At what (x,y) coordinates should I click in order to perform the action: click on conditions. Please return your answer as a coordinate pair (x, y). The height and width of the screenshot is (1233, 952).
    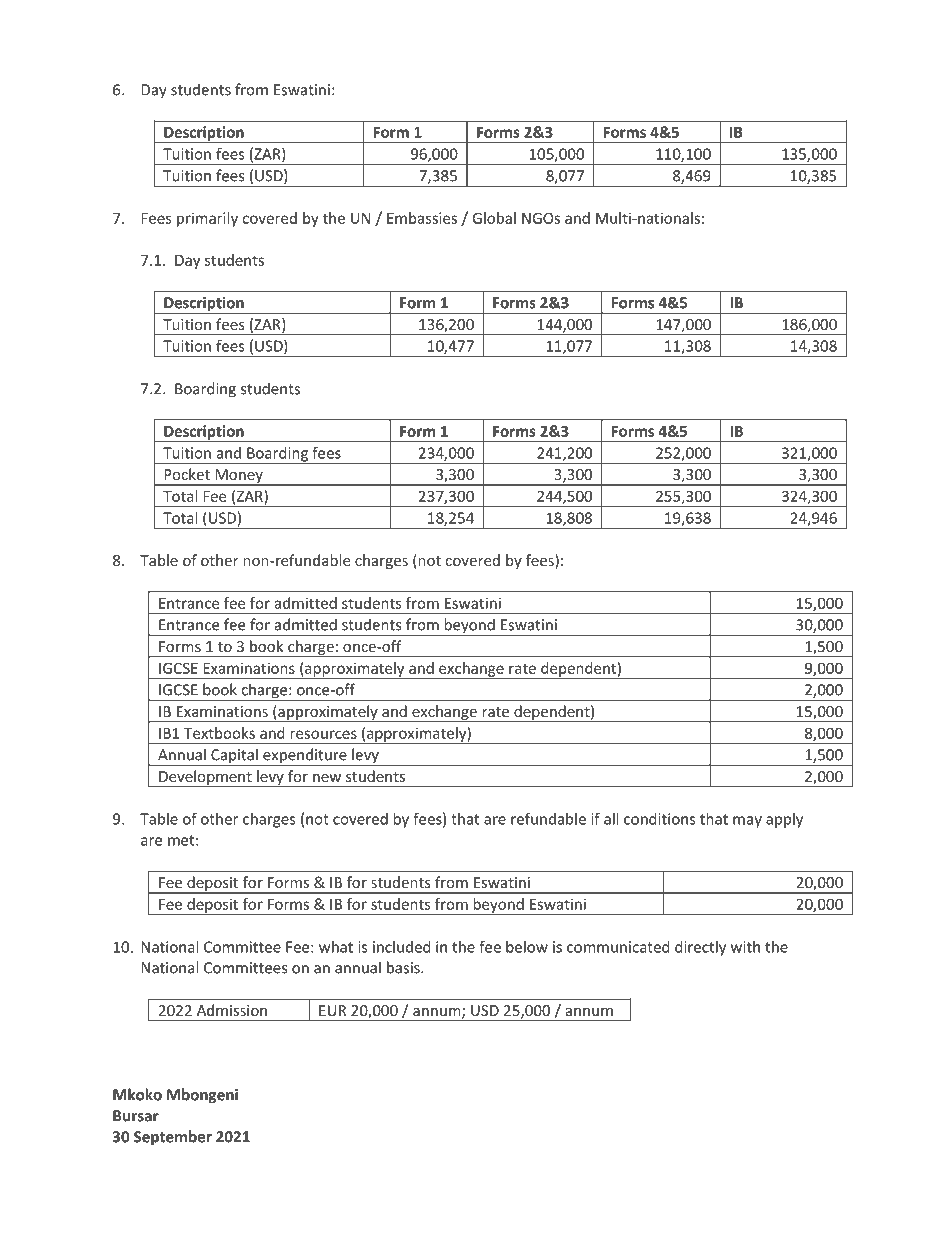
    Looking at the image, I should click on (660, 819).
